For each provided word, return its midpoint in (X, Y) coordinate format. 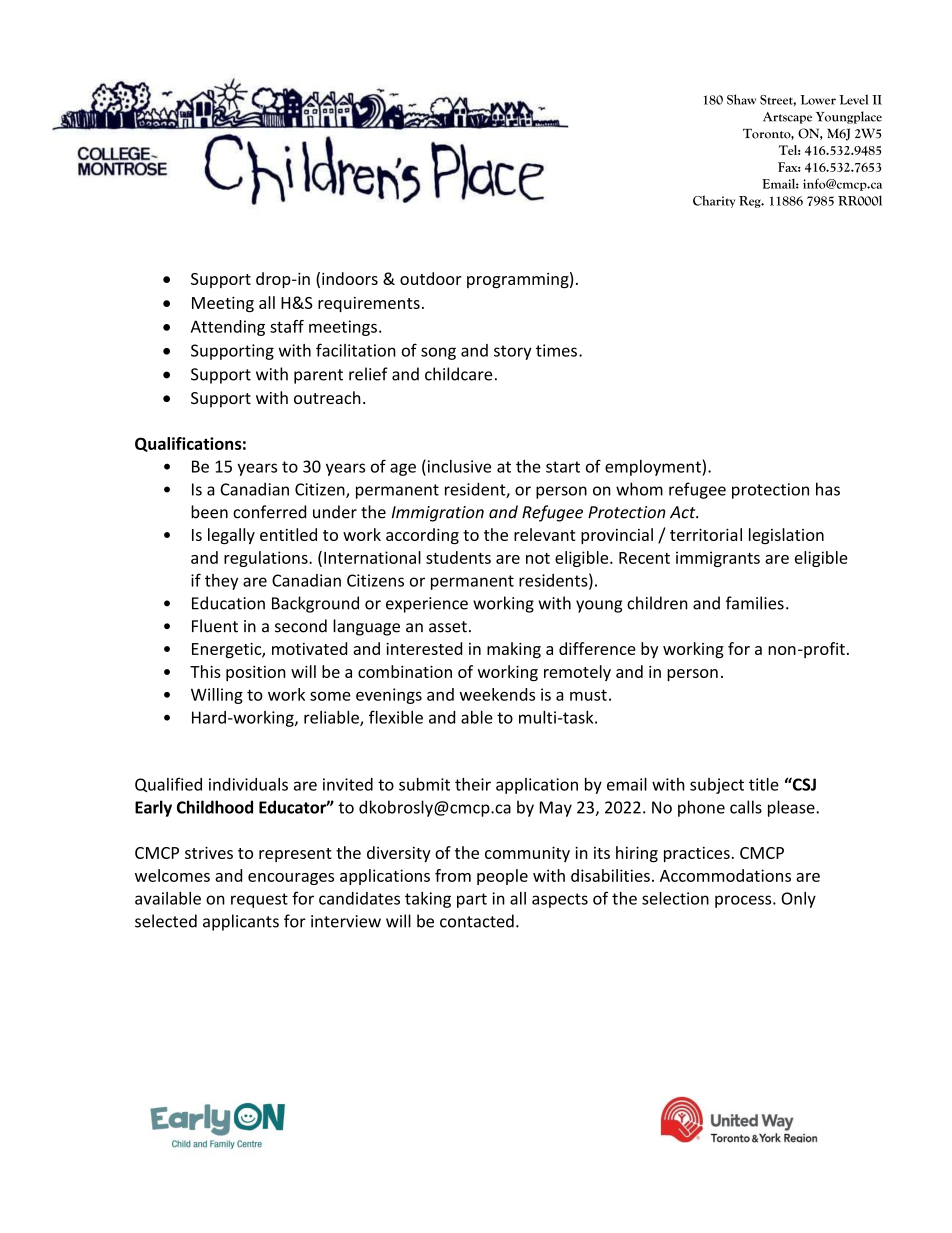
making (514, 650)
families (755, 603)
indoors (350, 278)
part (472, 900)
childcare (458, 374)
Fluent (215, 626)
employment (654, 468)
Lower (818, 100)
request (259, 900)
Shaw (741, 99)
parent (318, 376)
